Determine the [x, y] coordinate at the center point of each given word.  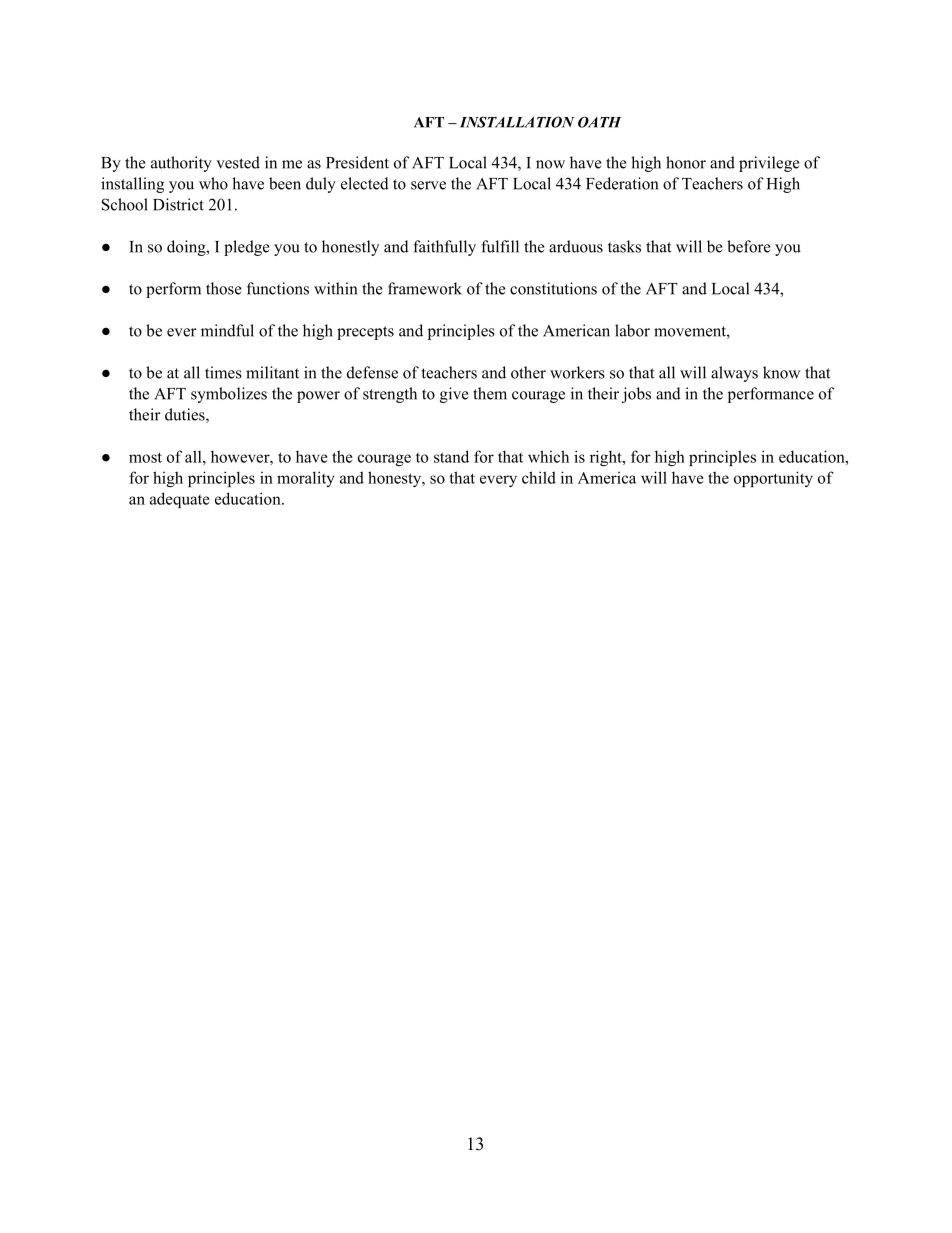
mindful [227, 330]
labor [632, 330]
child [539, 477]
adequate [180, 500]
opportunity [773, 479]
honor [686, 162]
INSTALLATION [517, 122]
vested [238, 162]
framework [425, 288]
